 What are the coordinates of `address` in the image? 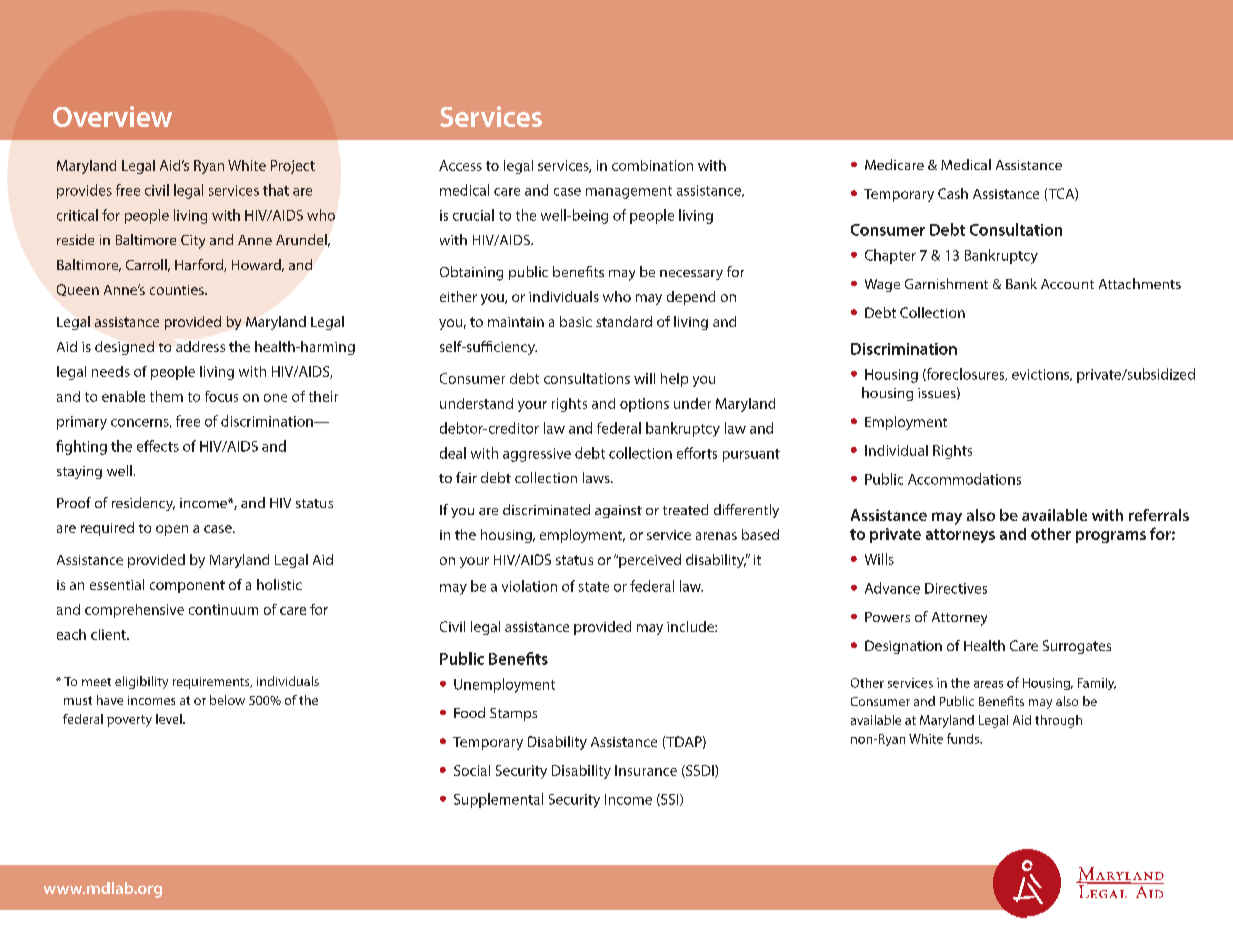 It's located at (200, 346).
